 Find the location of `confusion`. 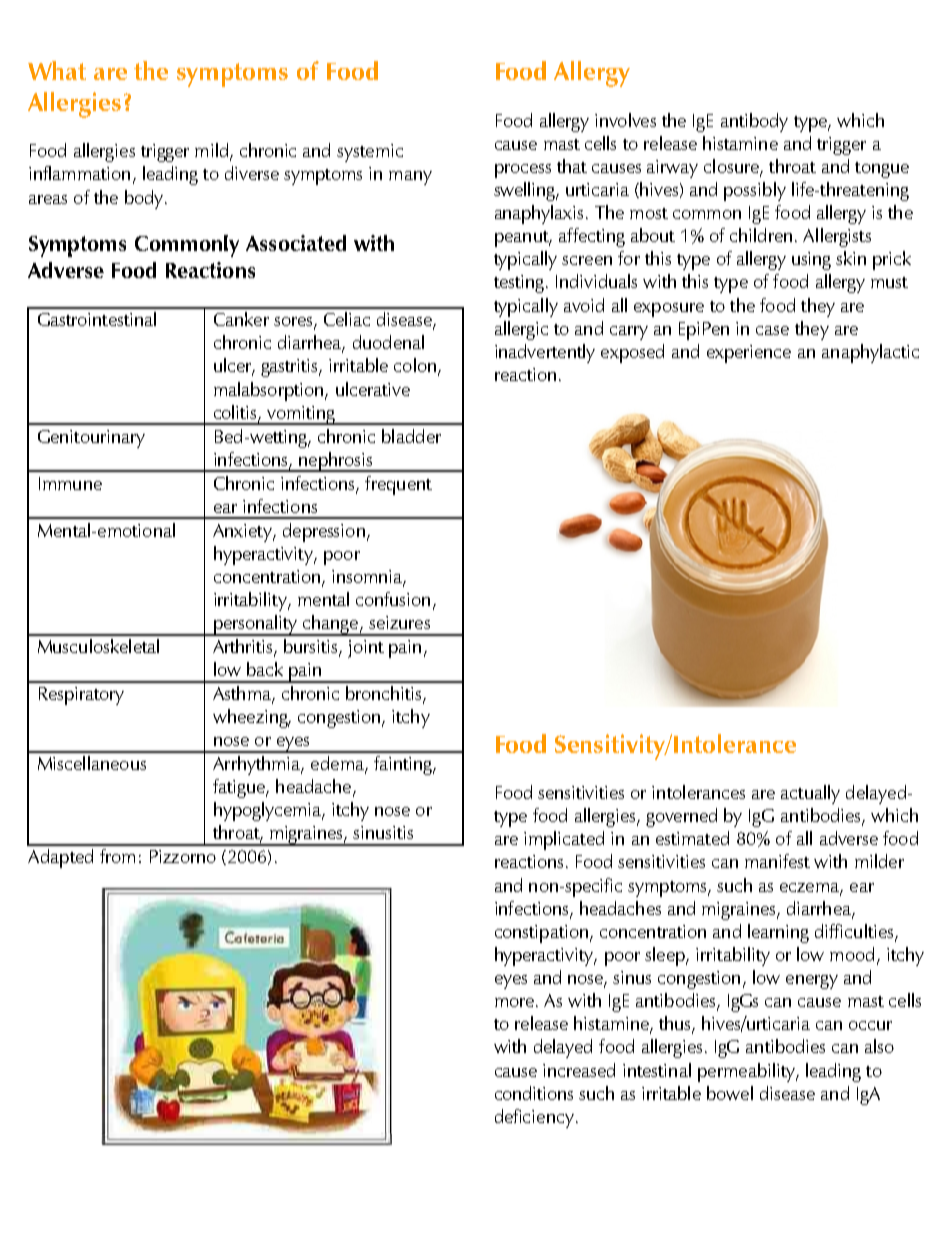

confusion is located at coordinates (393, 599).
